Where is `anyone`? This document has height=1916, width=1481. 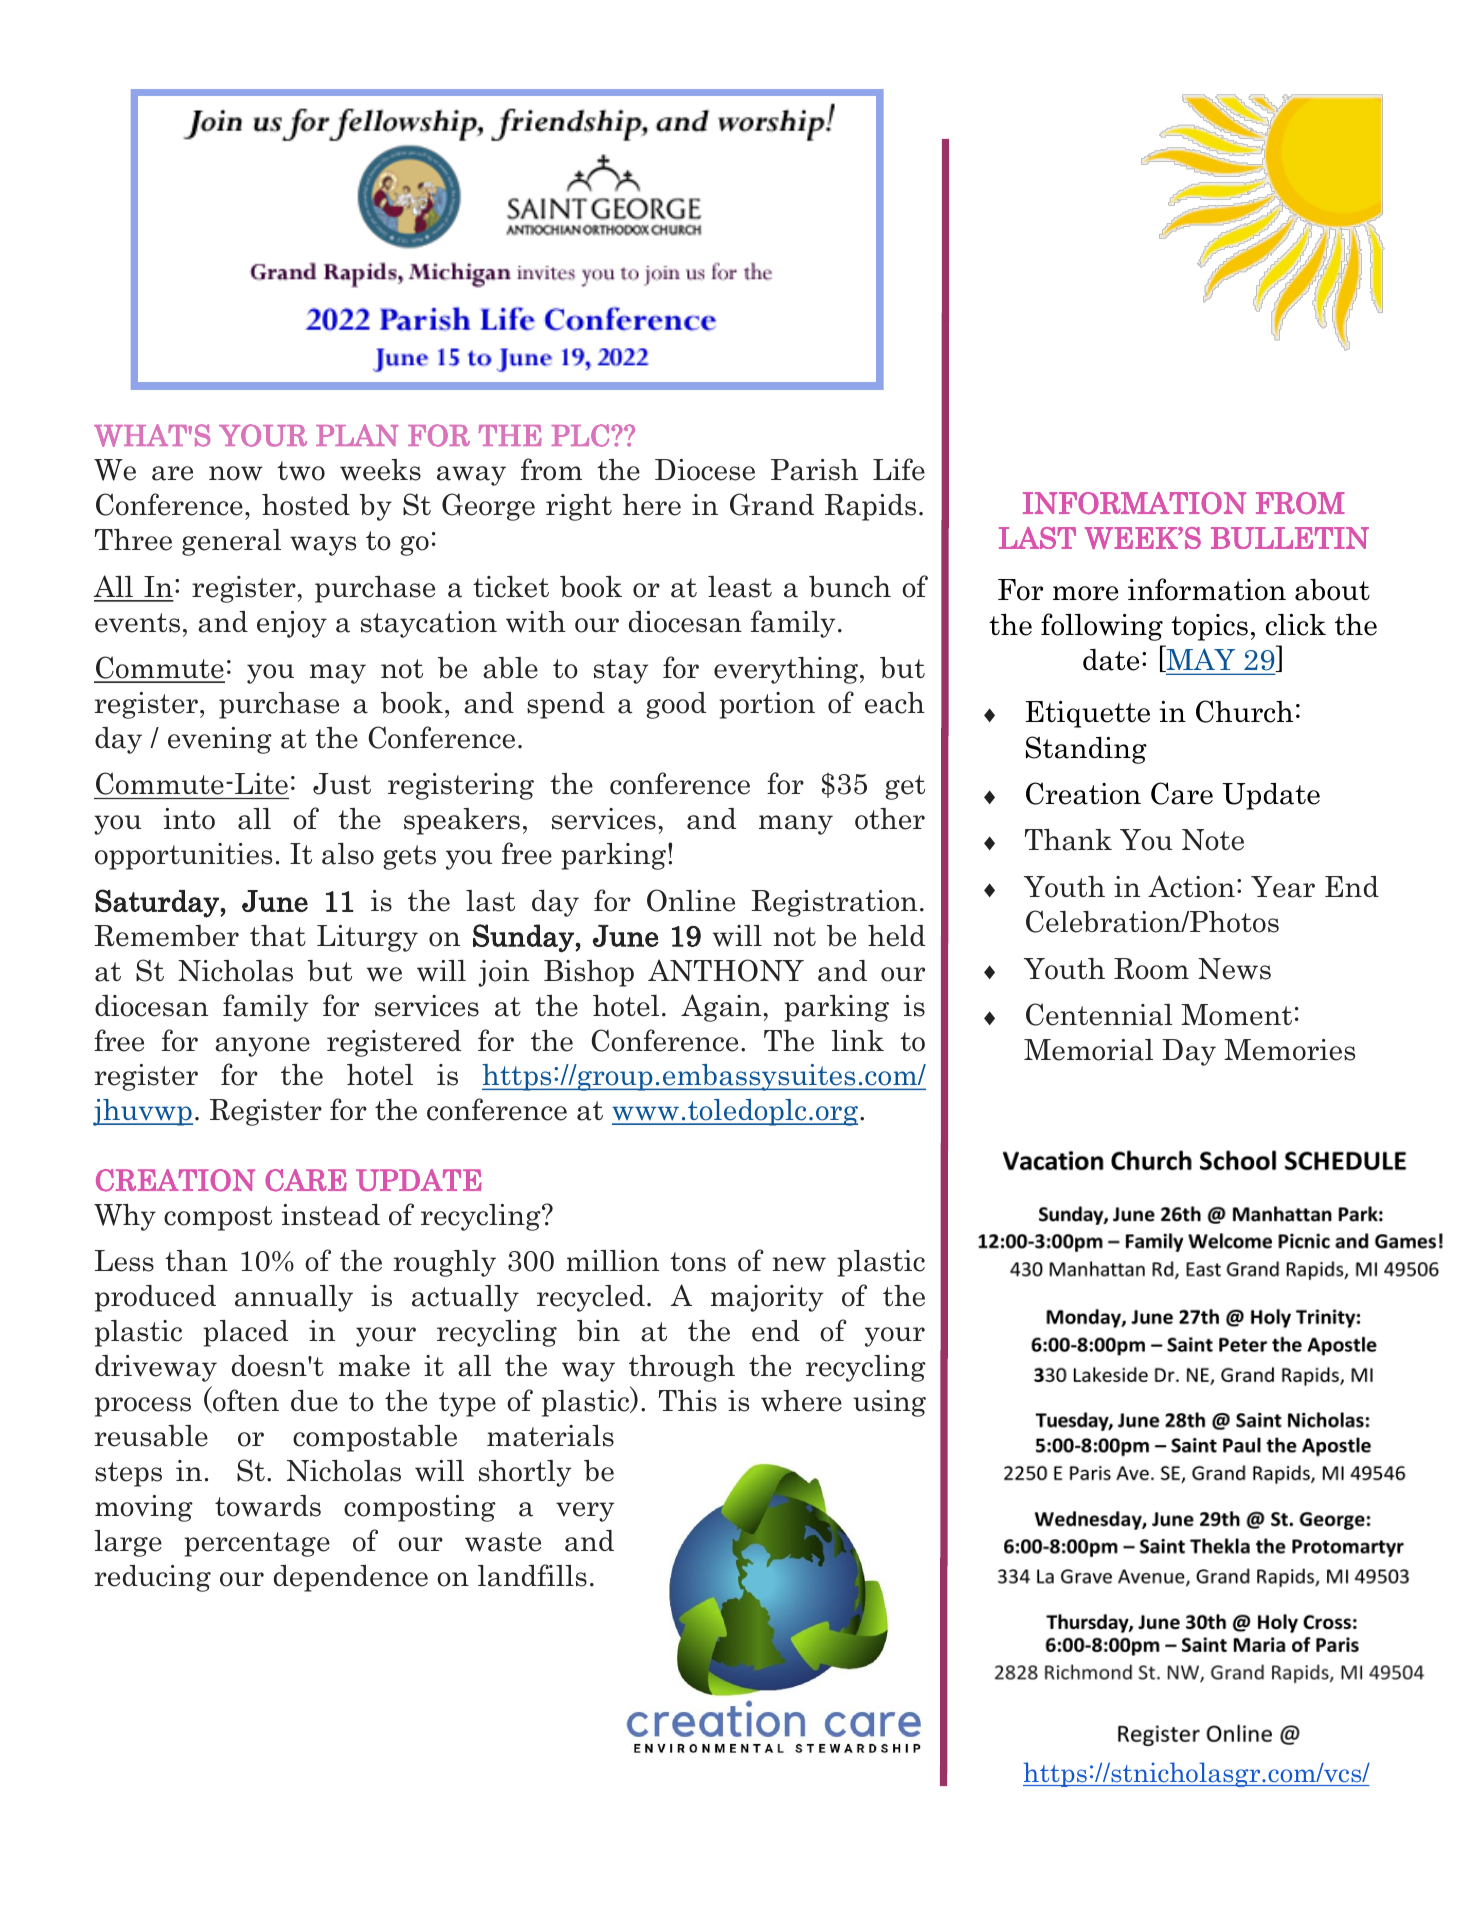
anyone is located at coordinates (262, 1047).
